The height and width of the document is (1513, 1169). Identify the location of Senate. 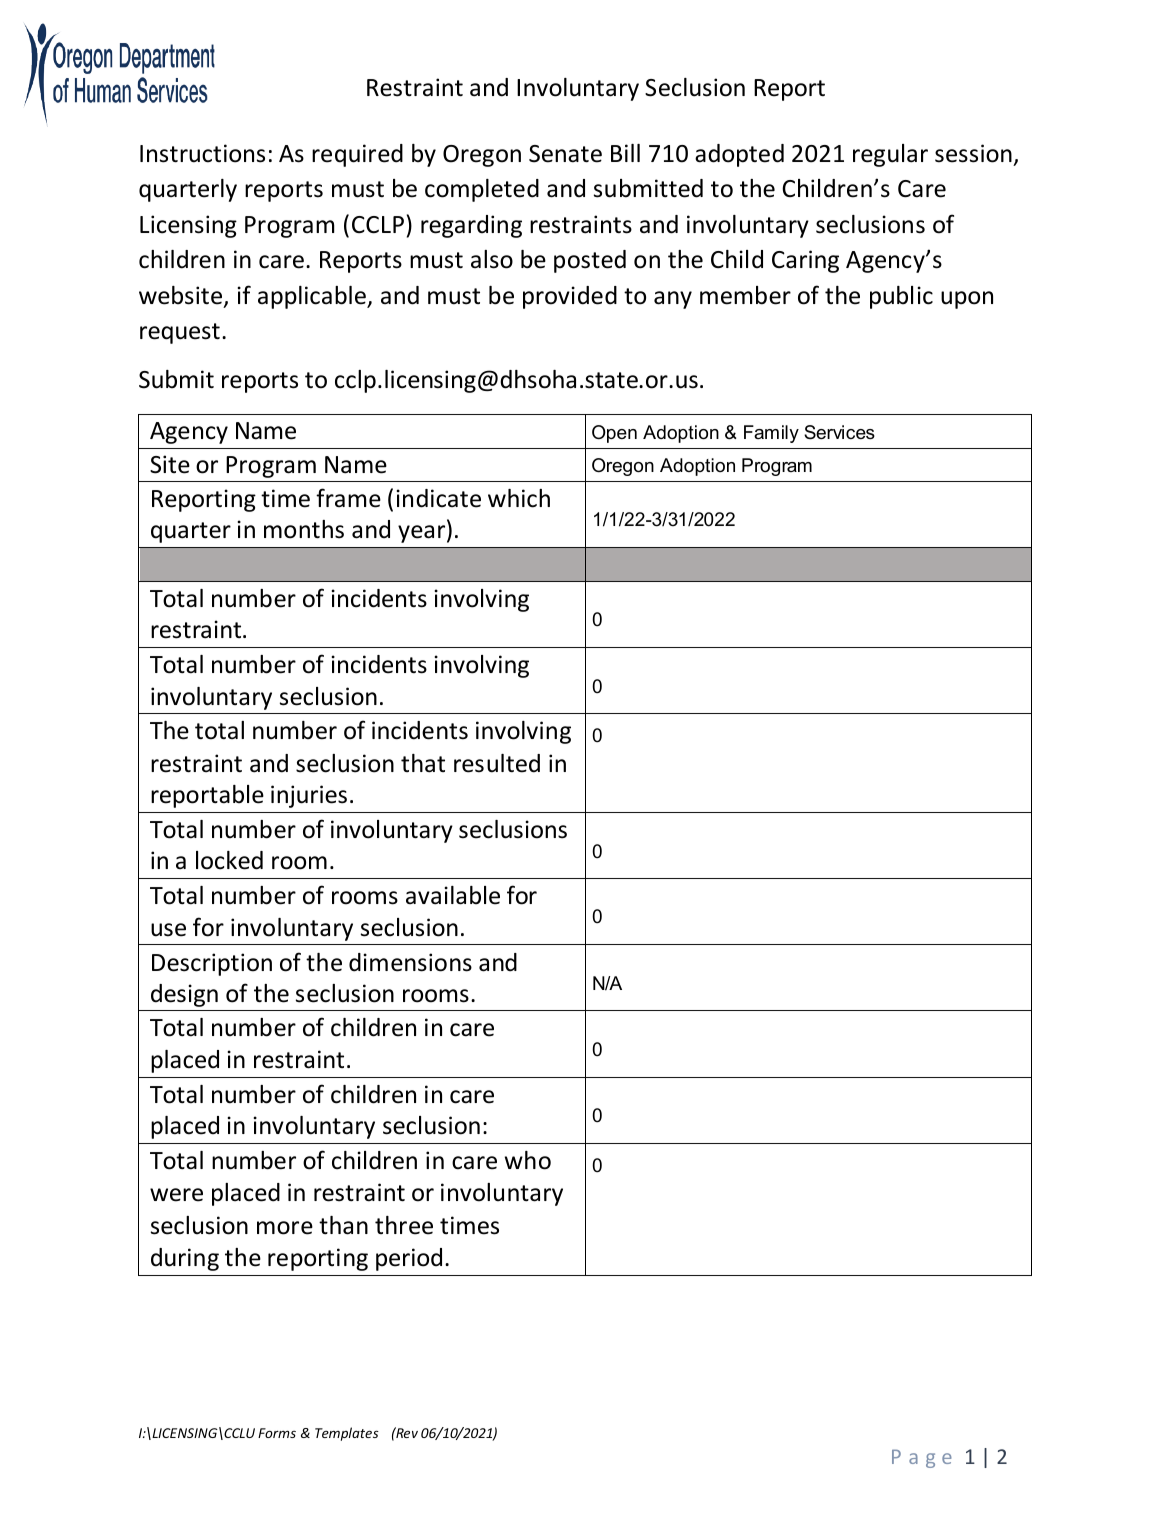
(565, 154).
